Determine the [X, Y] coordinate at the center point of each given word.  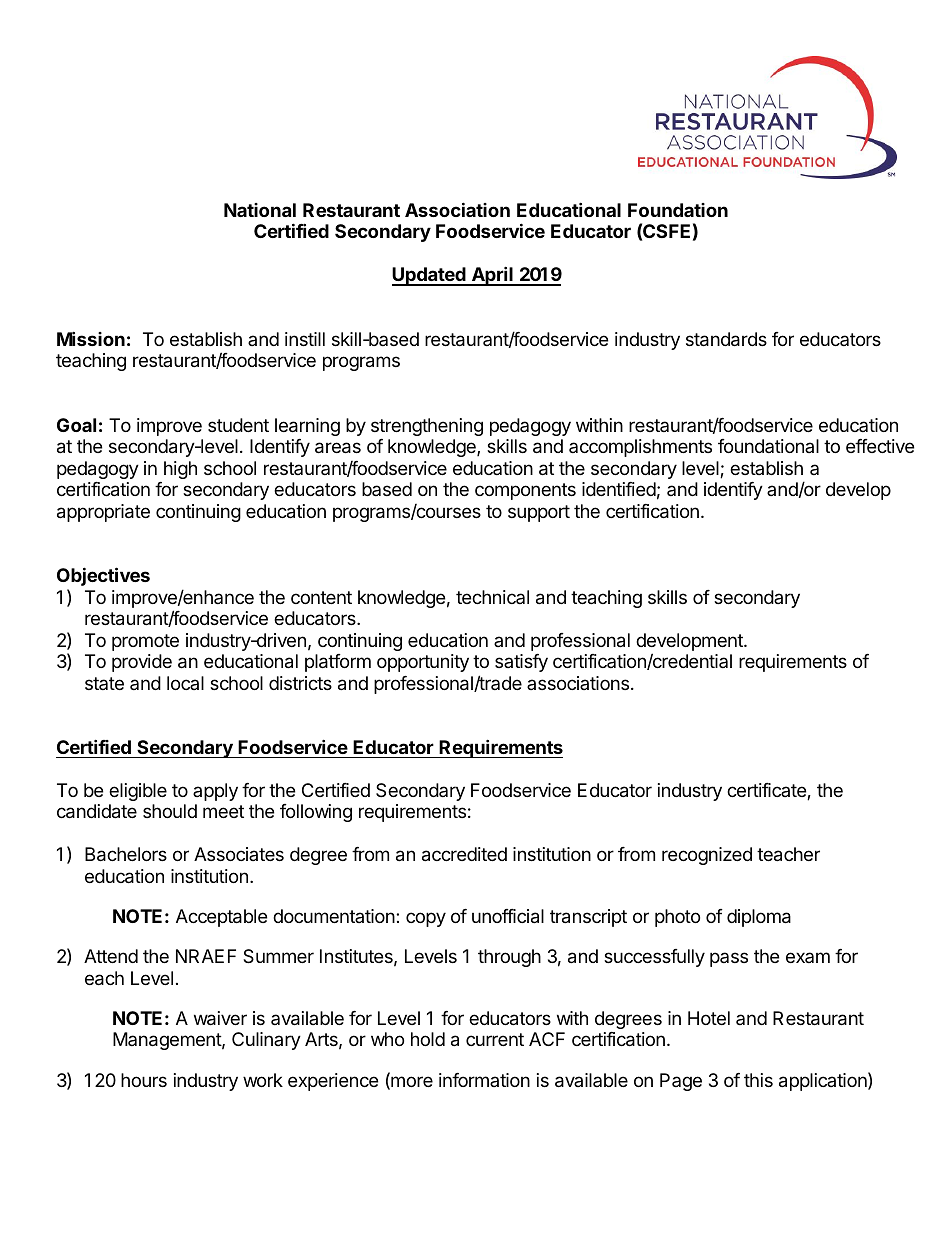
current [495, 1039]
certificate [767, 791]
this [758, 1080]
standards [726, 339]
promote [145, 642]
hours [144, 1080]
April [492, 276]
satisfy [521, 663]
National [260, 210]
